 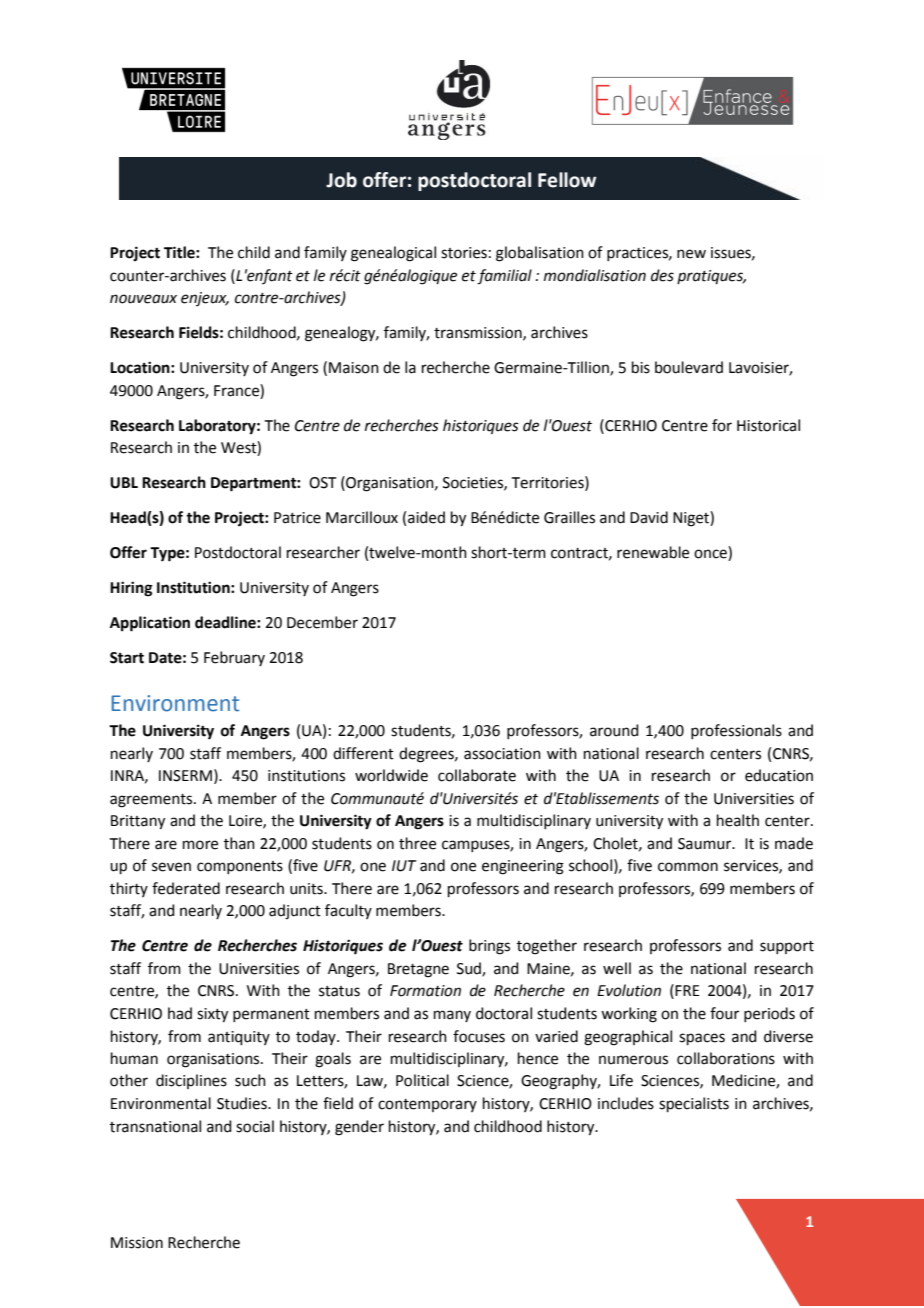 What do you see at coordinates (426, 517) in the document?
I see `aided` at bounding box center [426, 517].
